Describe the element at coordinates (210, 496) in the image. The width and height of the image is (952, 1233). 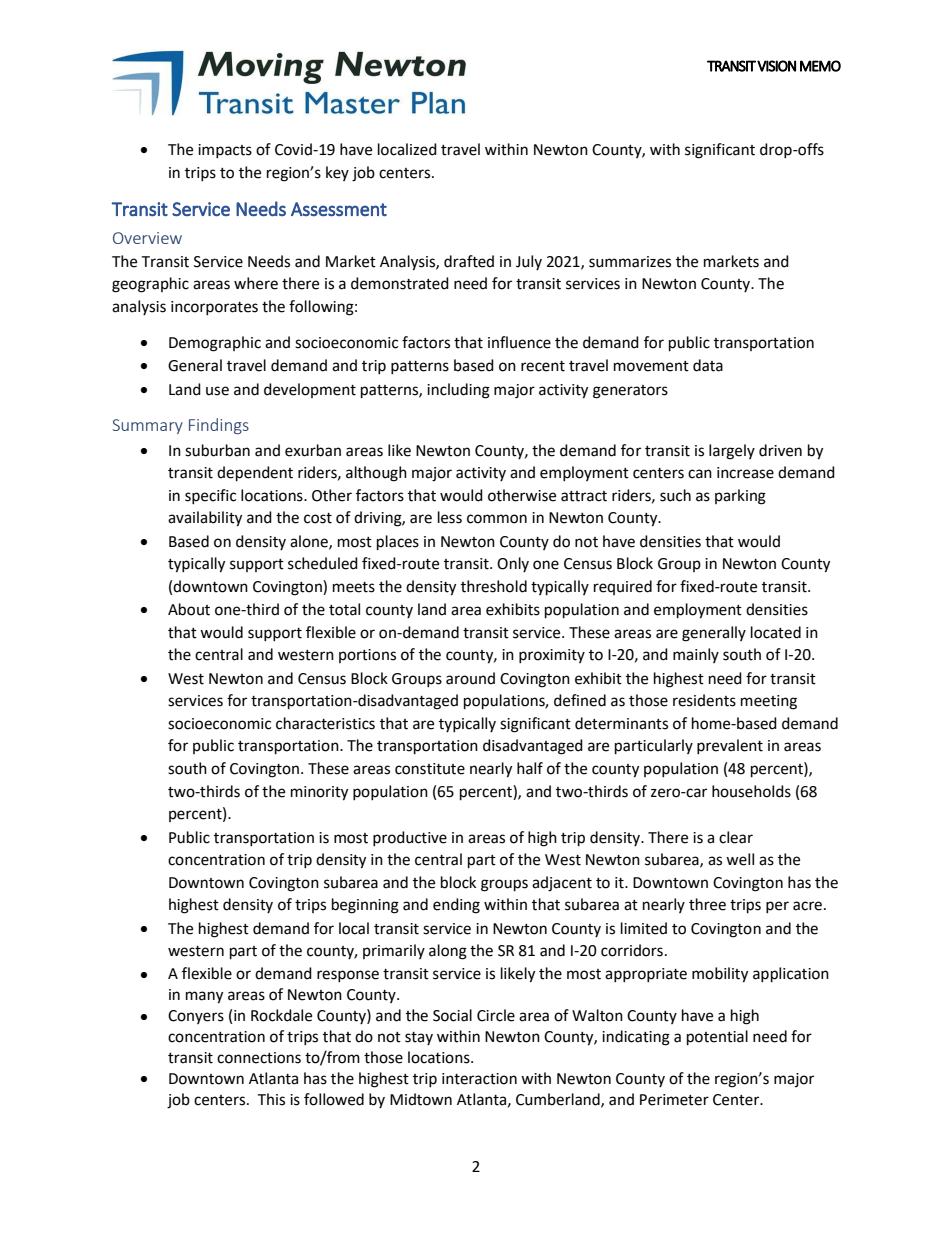
I see `specific` at that location.
